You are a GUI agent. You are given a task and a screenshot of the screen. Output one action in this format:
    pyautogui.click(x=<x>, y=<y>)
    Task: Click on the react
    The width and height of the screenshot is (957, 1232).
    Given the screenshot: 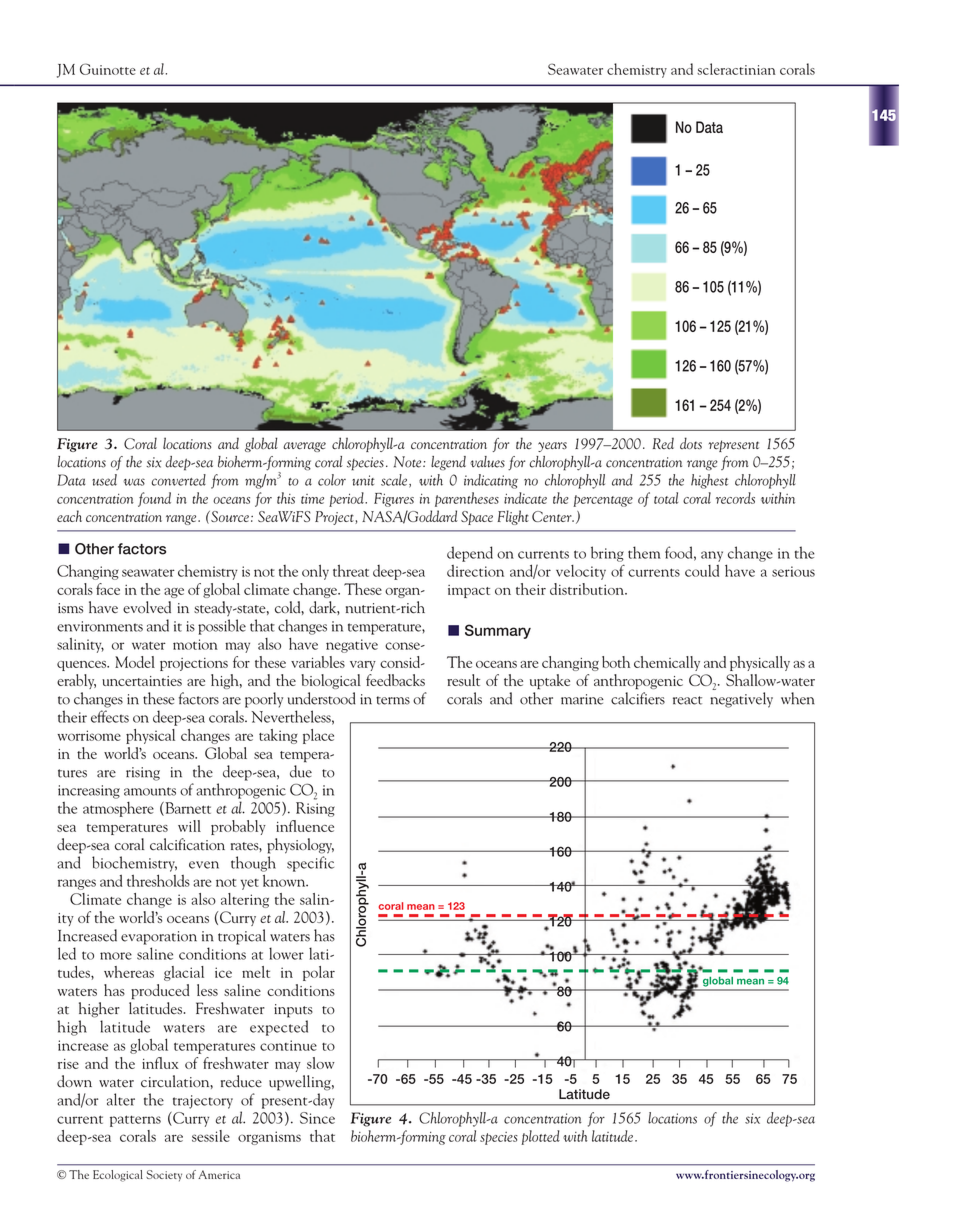 What is the action you would take?
    pyautogui.click(x=687, y=700)
